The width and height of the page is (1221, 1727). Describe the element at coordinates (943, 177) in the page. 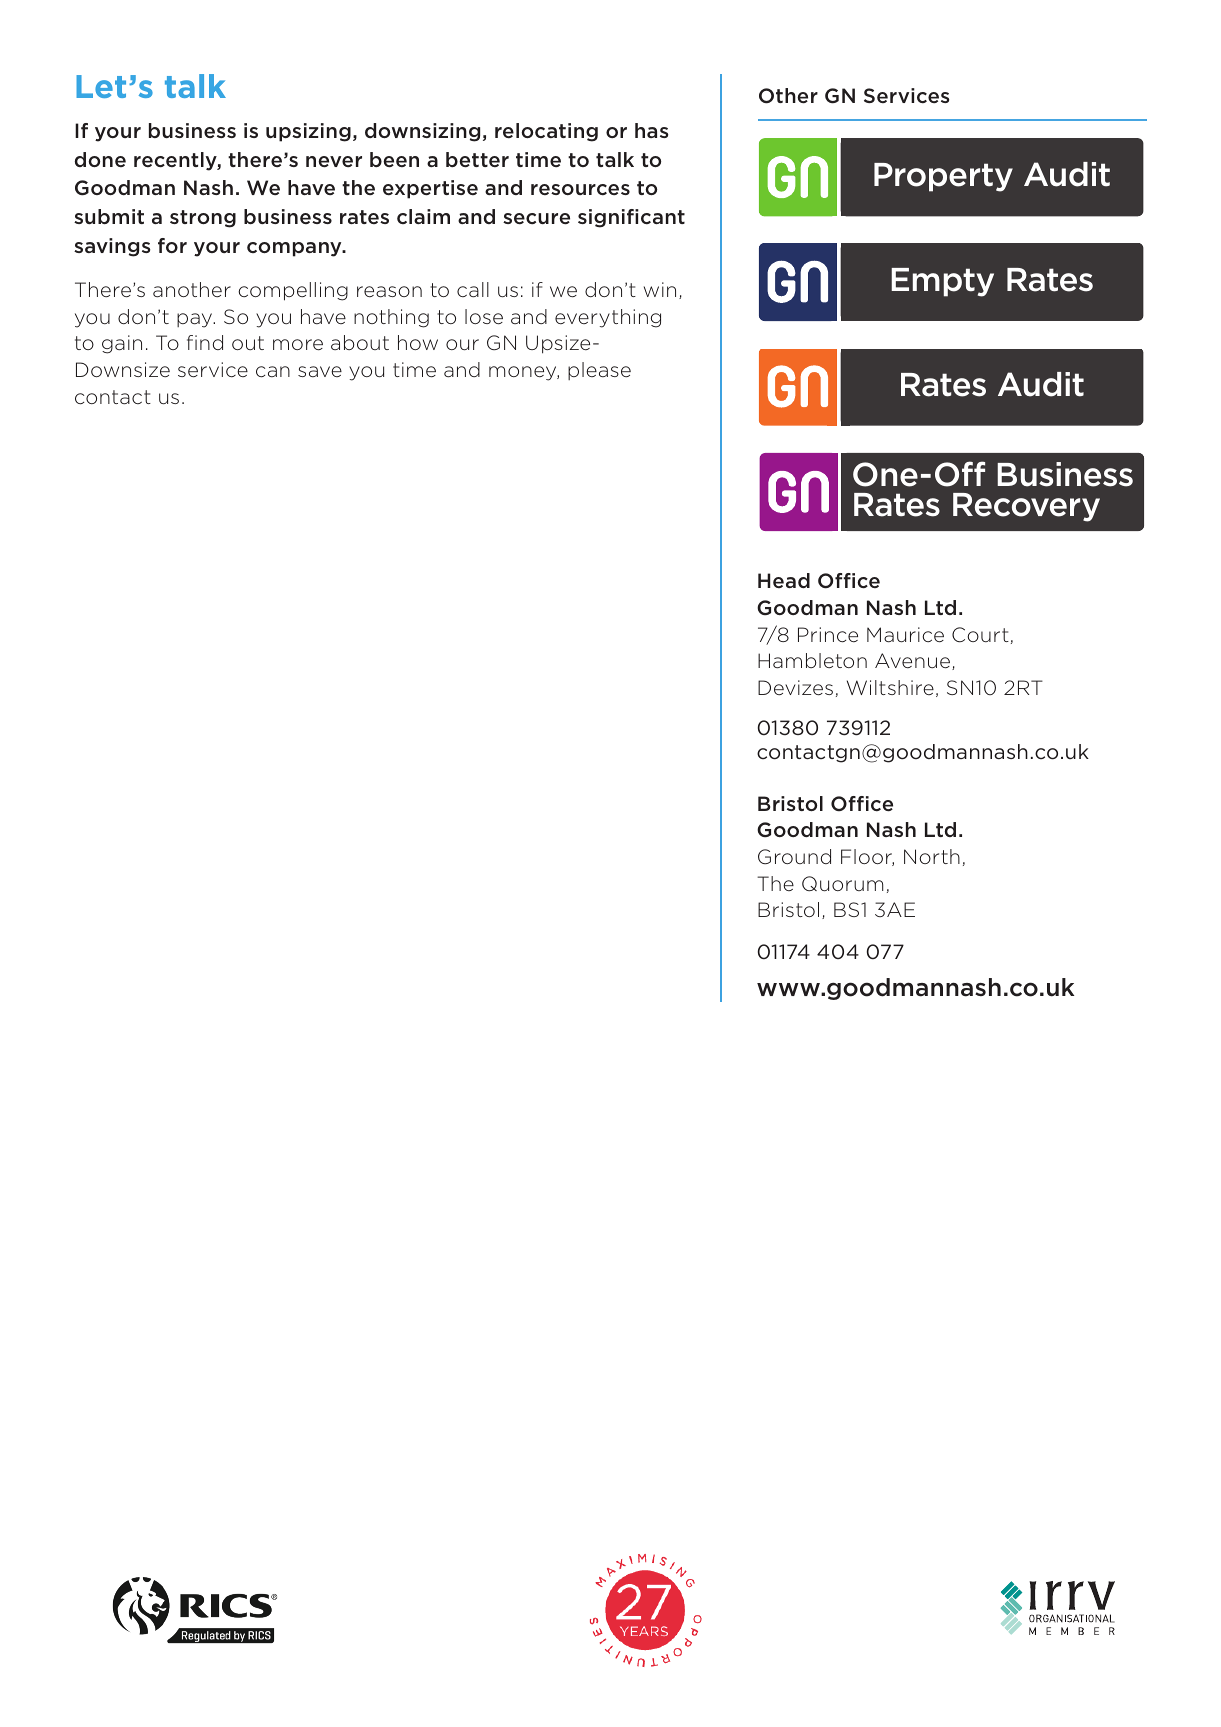

I see `Property` at that location.
